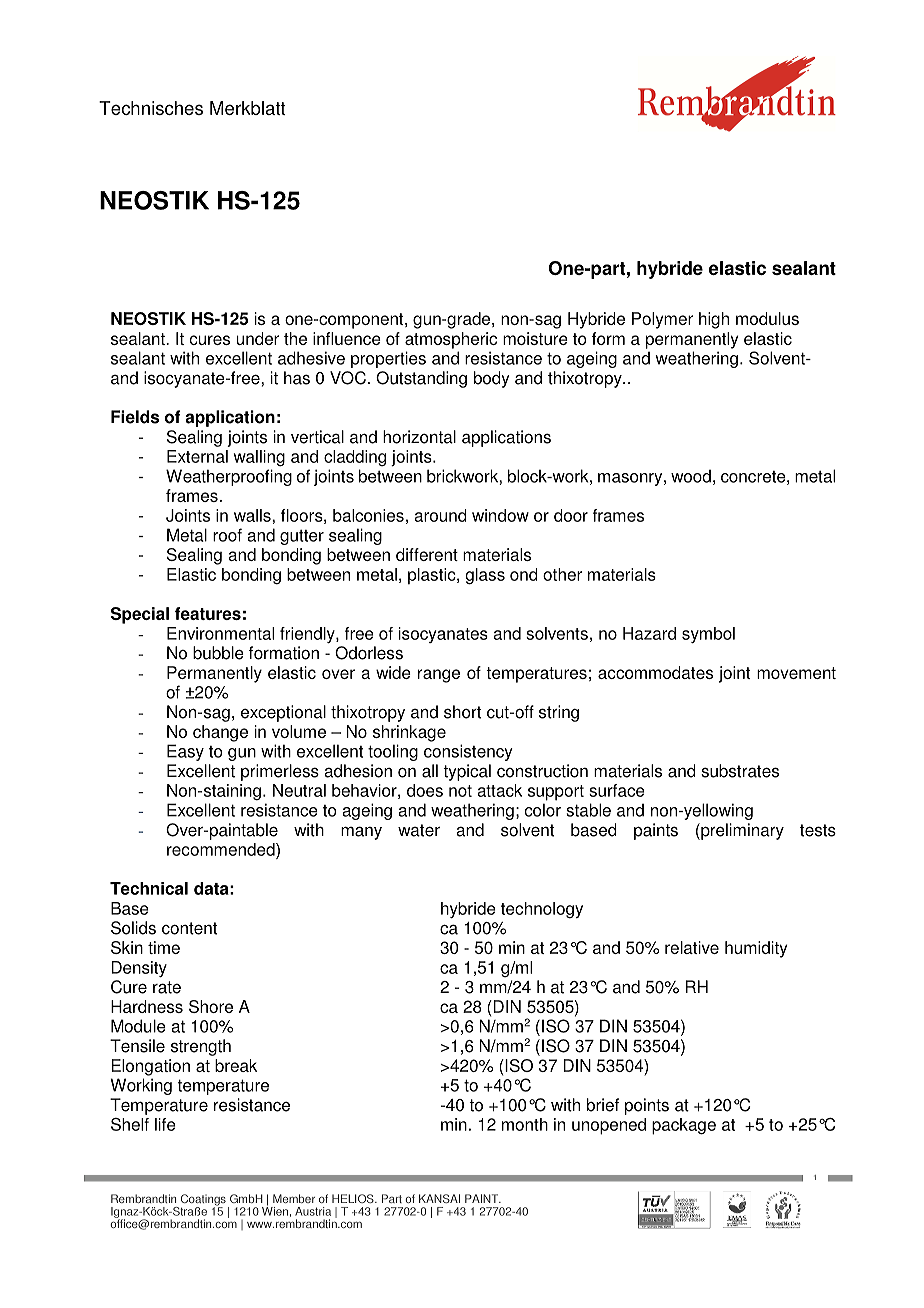  What do you see at coordinates (714, 320) in the image?
I see `high` at bounding box center [714, 320].
